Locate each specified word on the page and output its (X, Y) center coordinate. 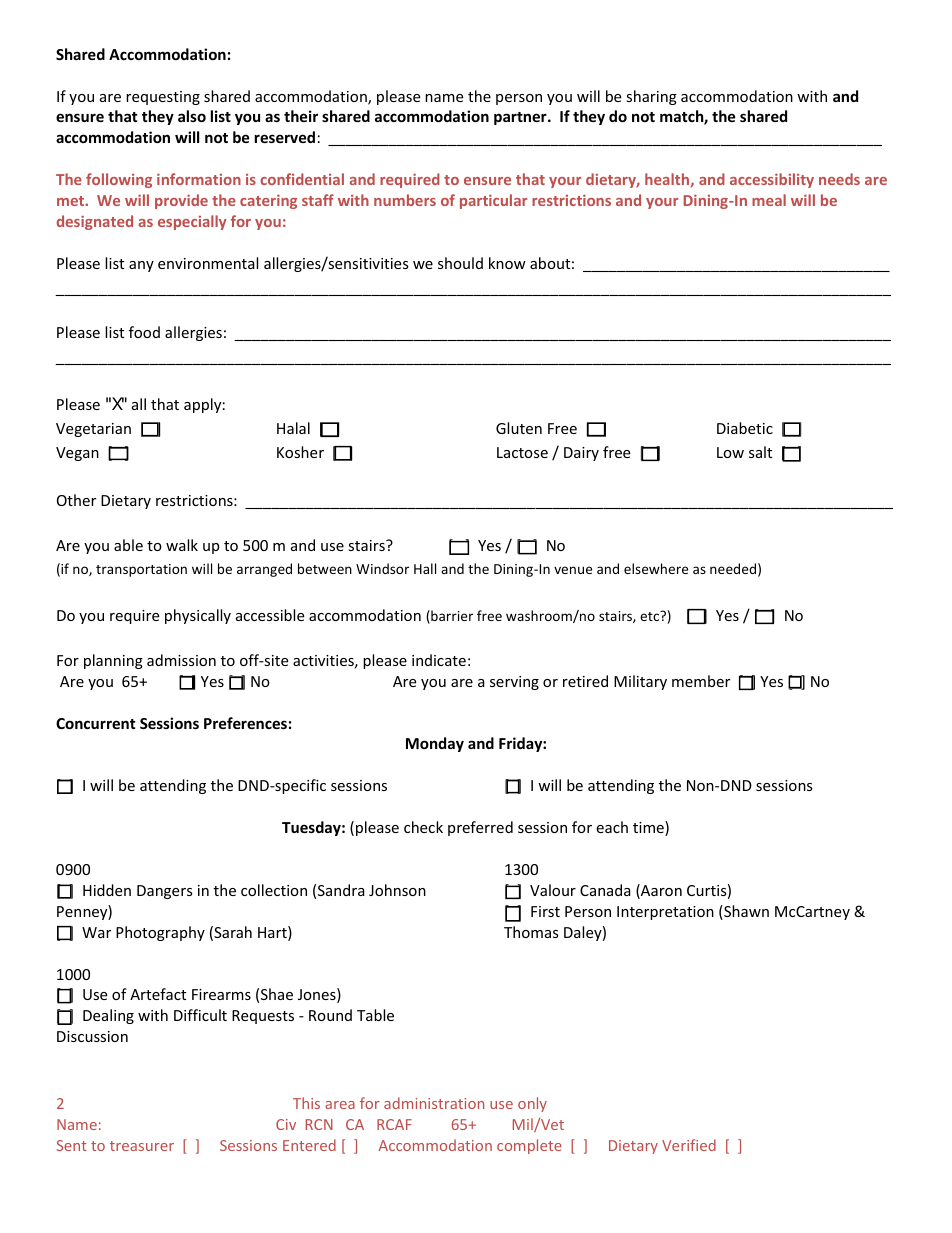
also (192, 116)
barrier (451, 617)
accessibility (772, 180)
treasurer (142, 1146)
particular (493, 201)
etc (651, 616)
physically (198, 616)
